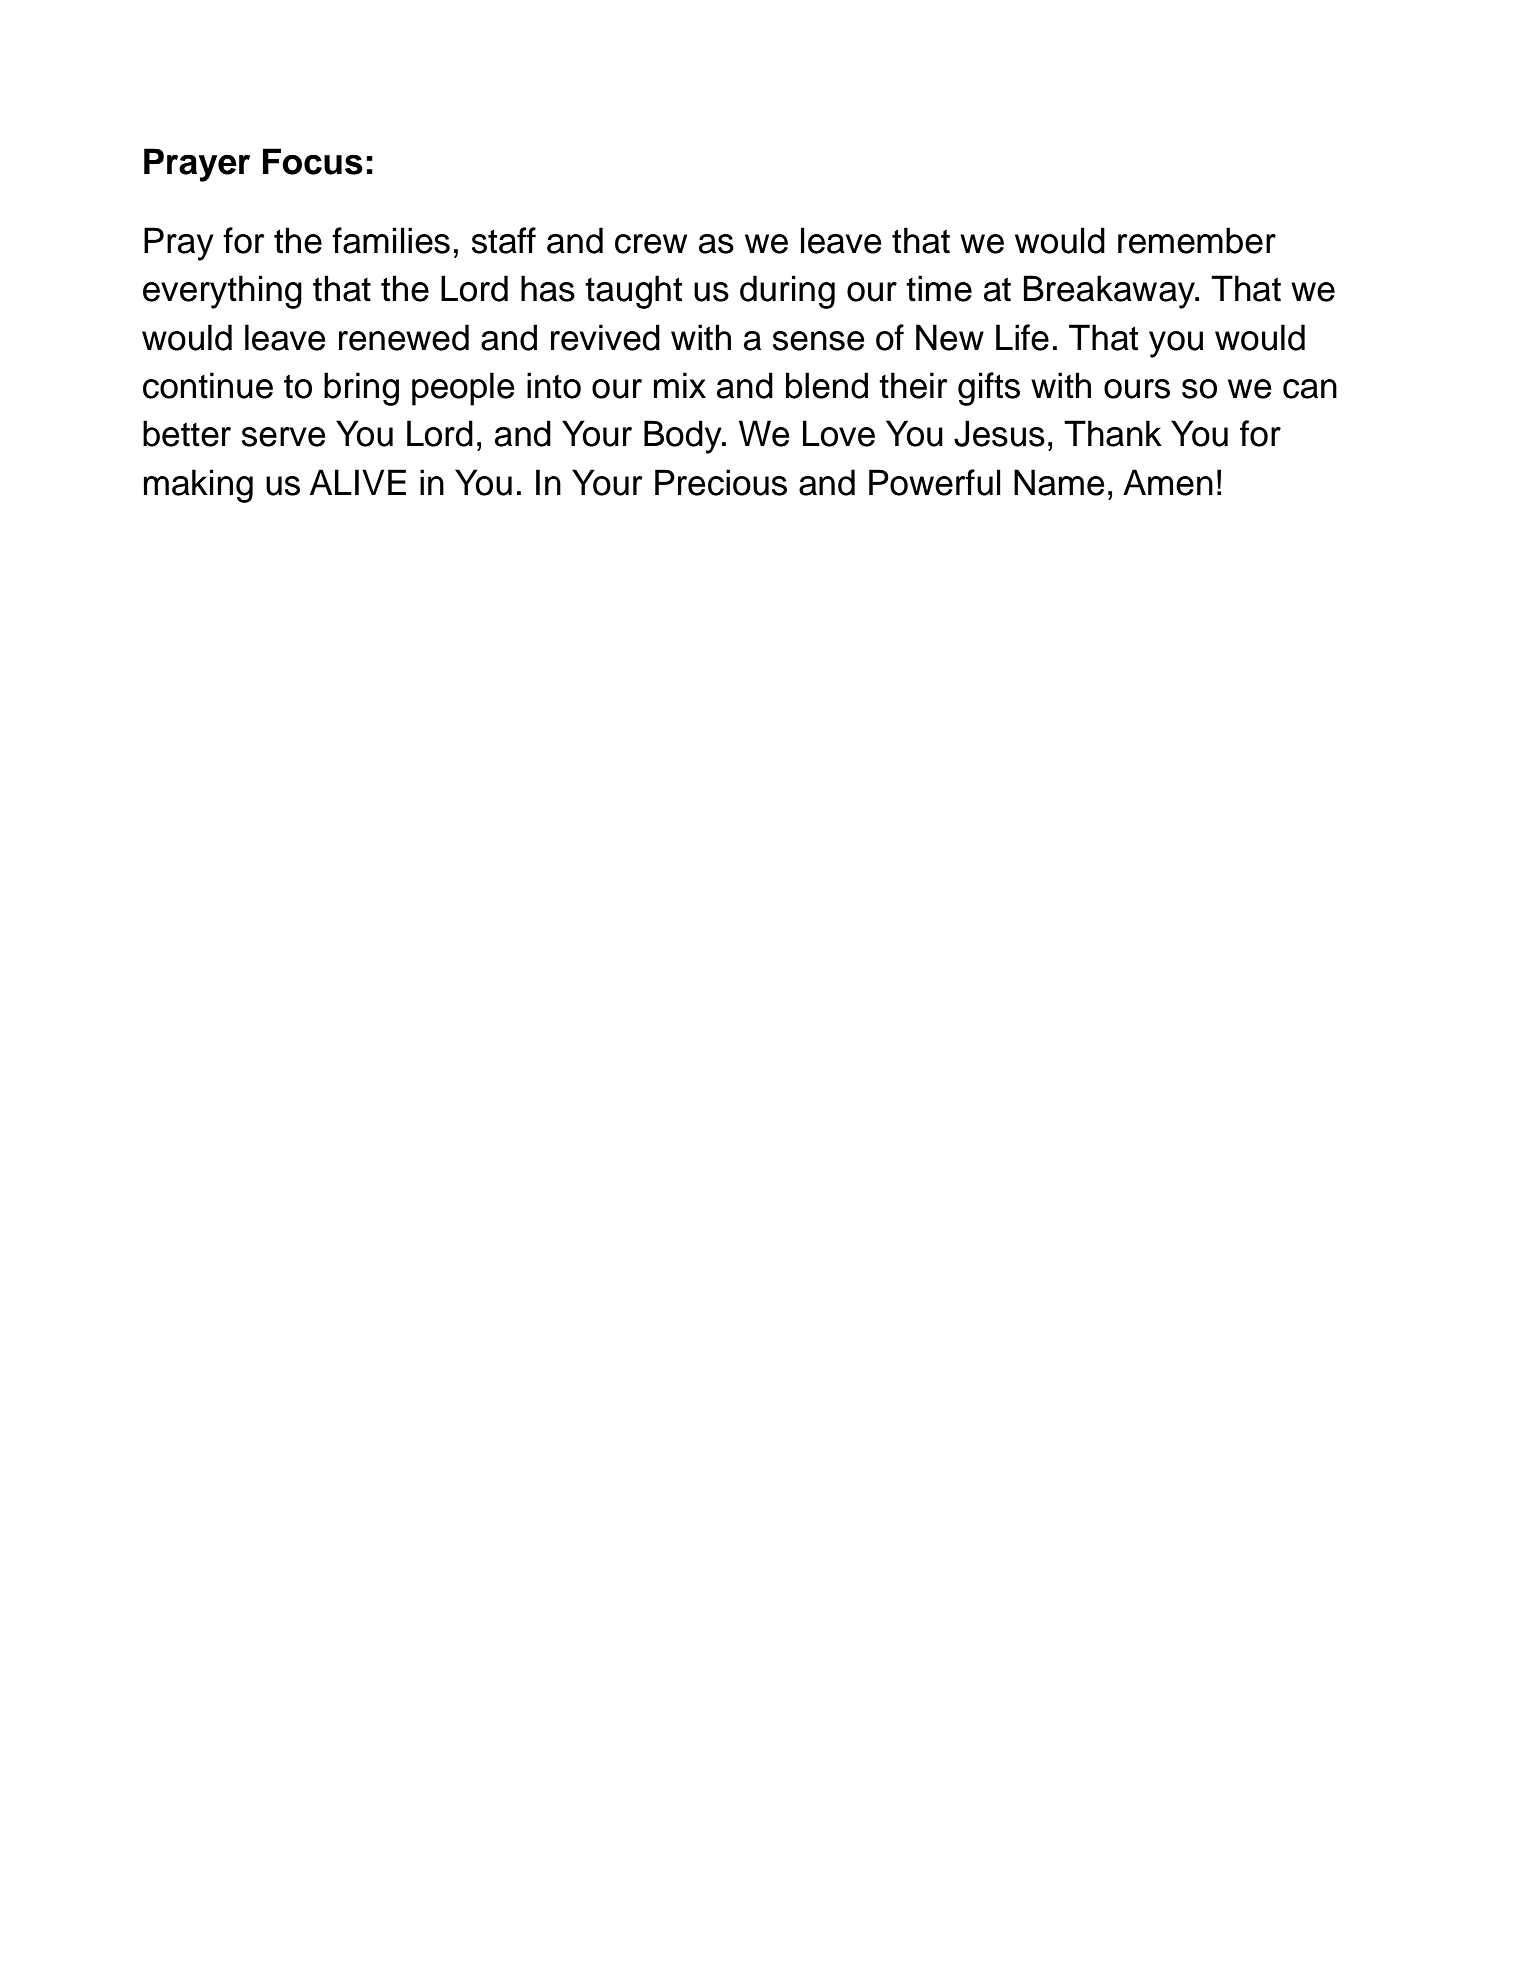 The image size is (1531, 1982). What do you see at coordinates (358, 482) in the document?
I see `ALIVE` at bounding box center [358, 482].
